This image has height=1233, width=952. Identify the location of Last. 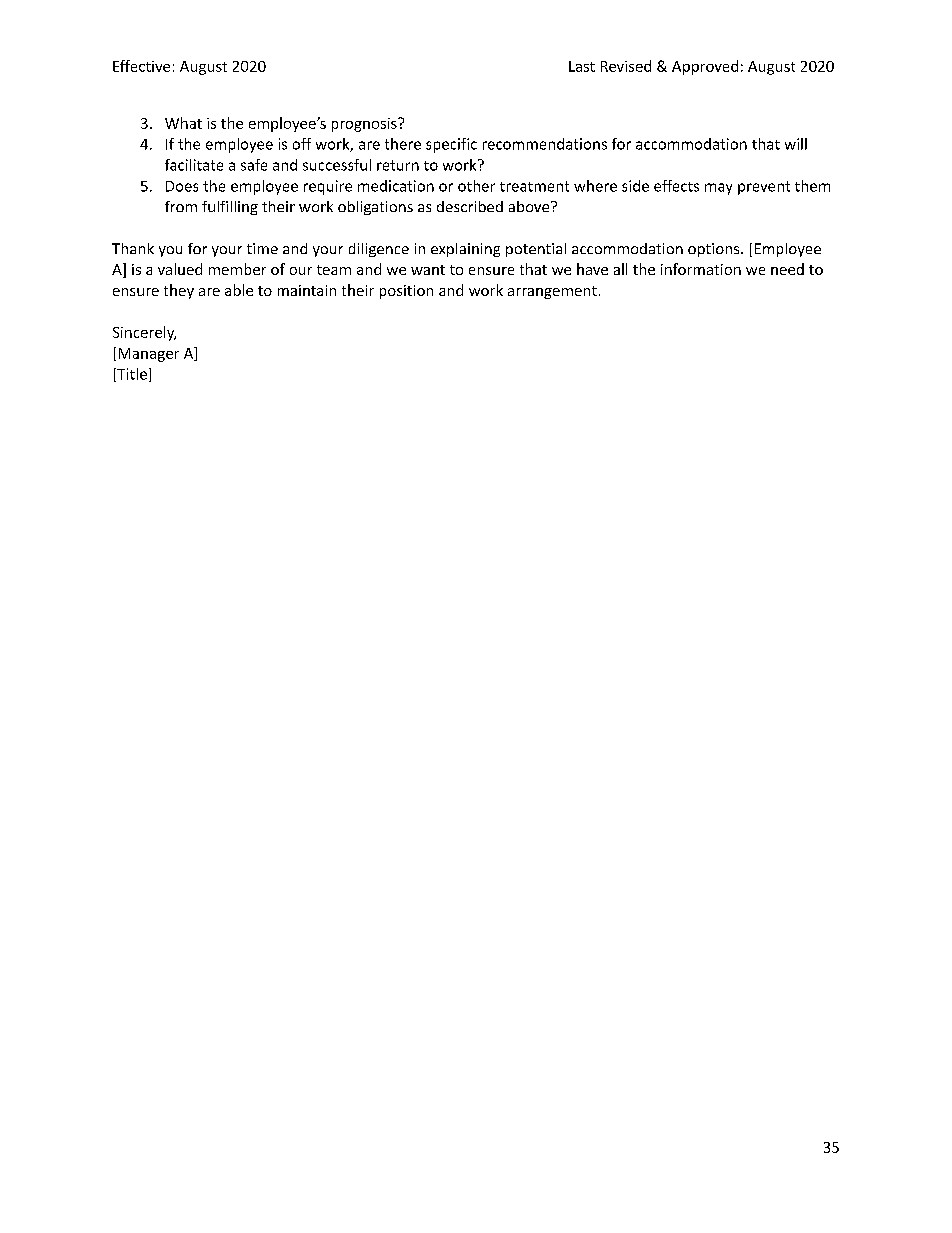
(582, 66).
